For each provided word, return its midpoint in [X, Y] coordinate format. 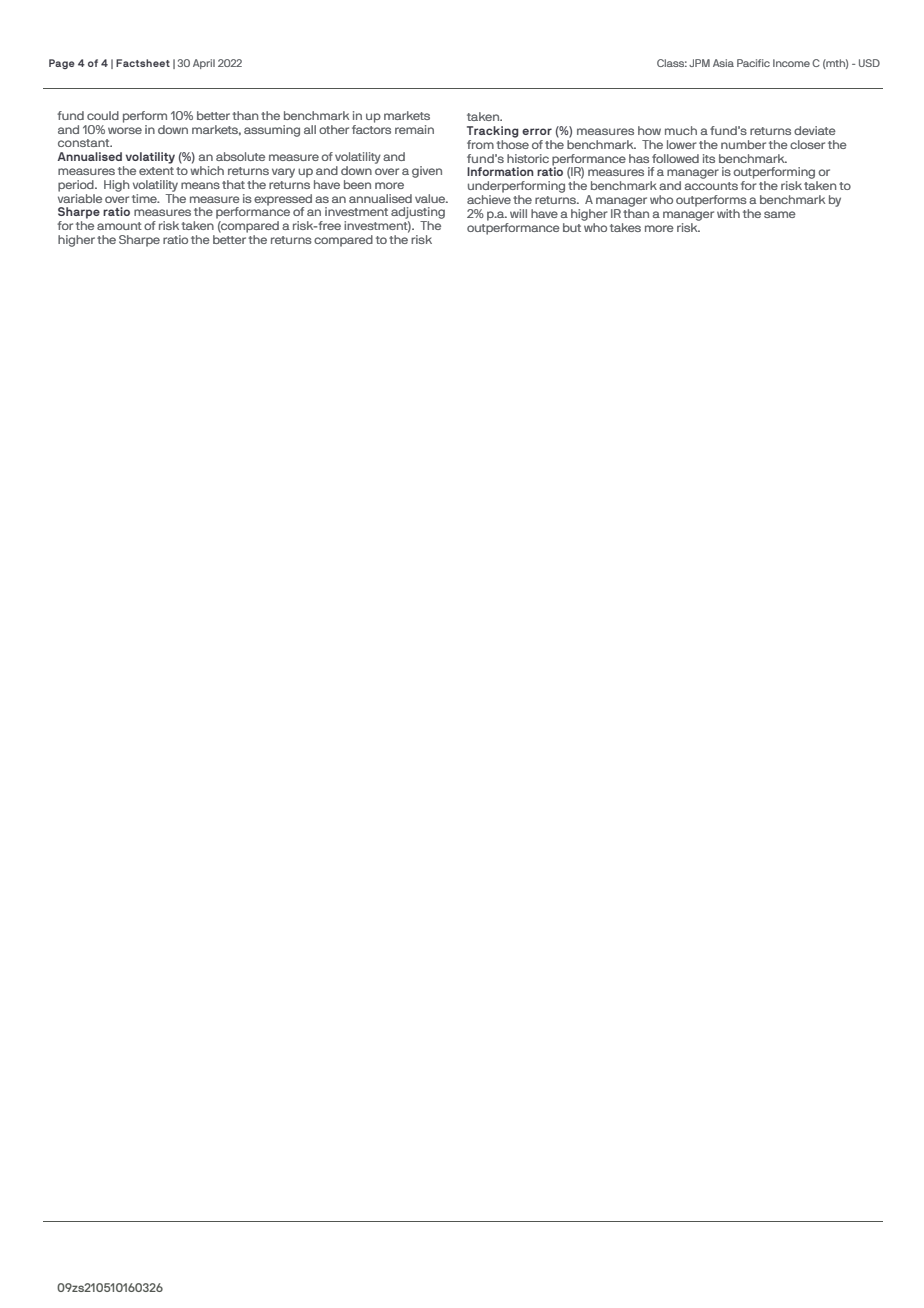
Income [791, 63]
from [480, 144]
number [743, 144]
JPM [699, 63]
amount [119, 226]
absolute [240, 156]
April [204, 64]
